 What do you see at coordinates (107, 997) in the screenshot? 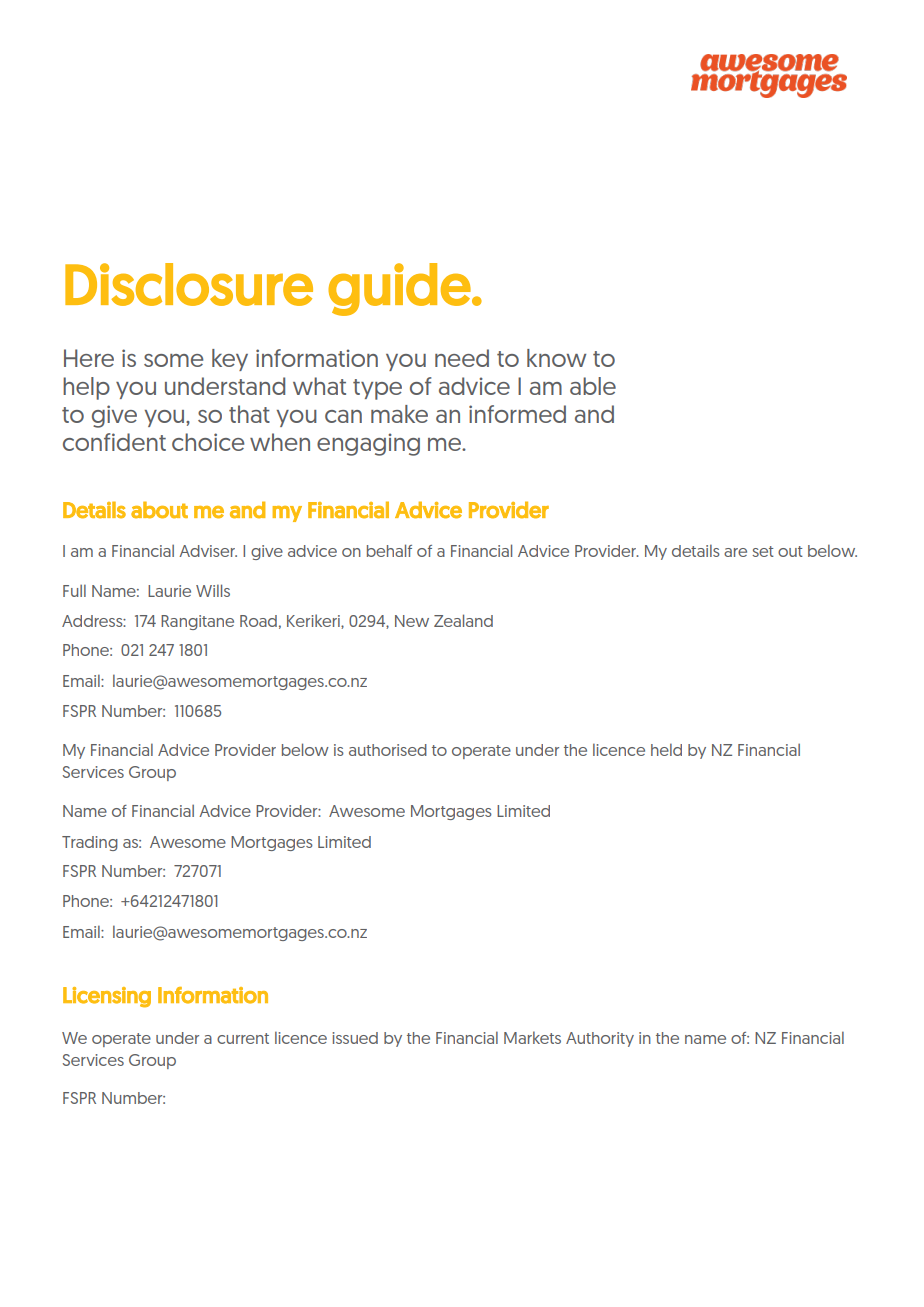
I see `Licensing` at bounding box center [107, 997].
